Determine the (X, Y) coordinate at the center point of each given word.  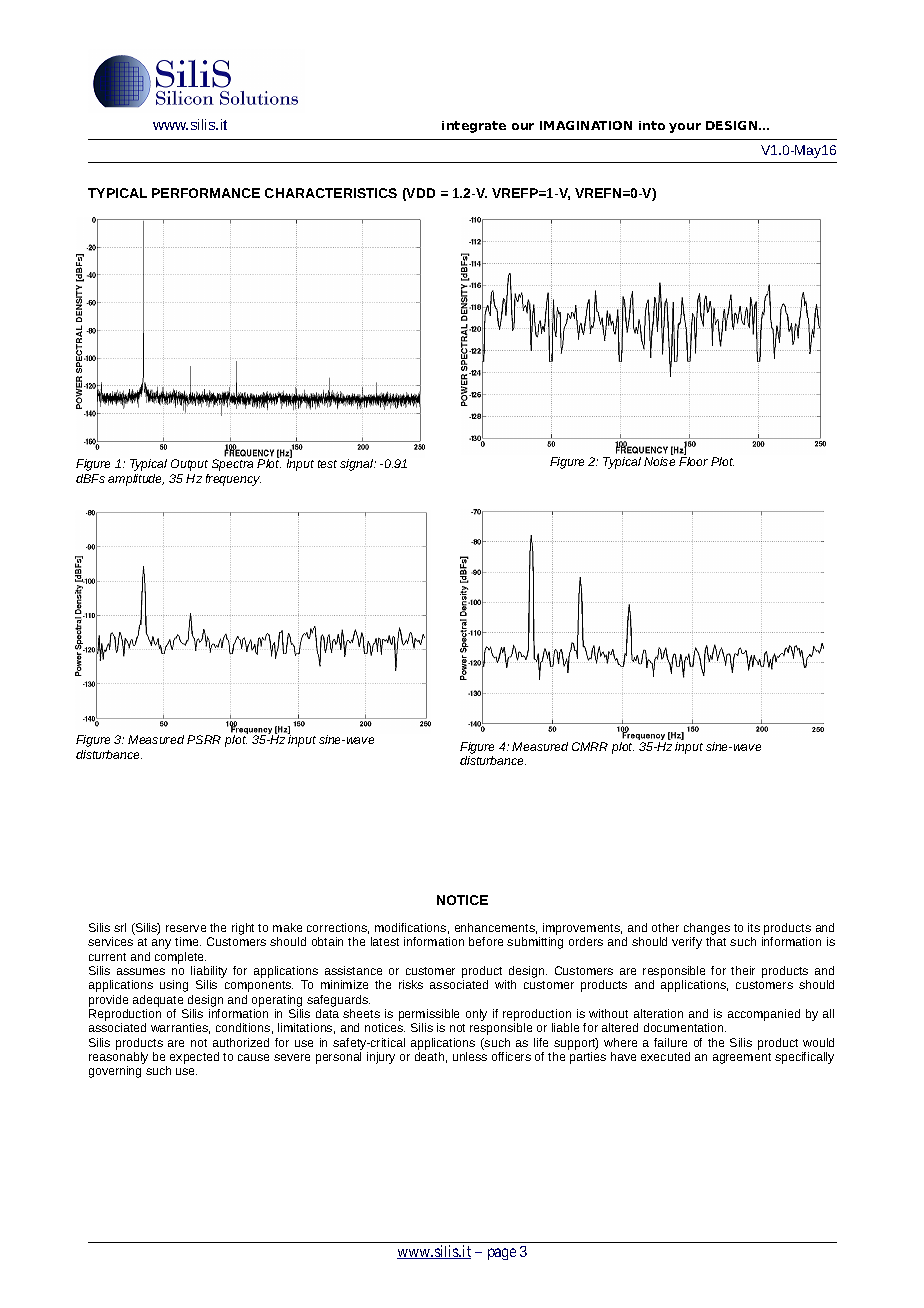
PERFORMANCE (206, 193)
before (486, 941)
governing (115, 1072)
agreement (742, 1058)
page (502, 1254)
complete (180, 958)
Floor (693, 461)
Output (189, 465)
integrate (474, 127)
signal (358, 465)
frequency (233, 480)
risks (411, 984)
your (685, 128)
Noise (659, 461)
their (743, 970)
